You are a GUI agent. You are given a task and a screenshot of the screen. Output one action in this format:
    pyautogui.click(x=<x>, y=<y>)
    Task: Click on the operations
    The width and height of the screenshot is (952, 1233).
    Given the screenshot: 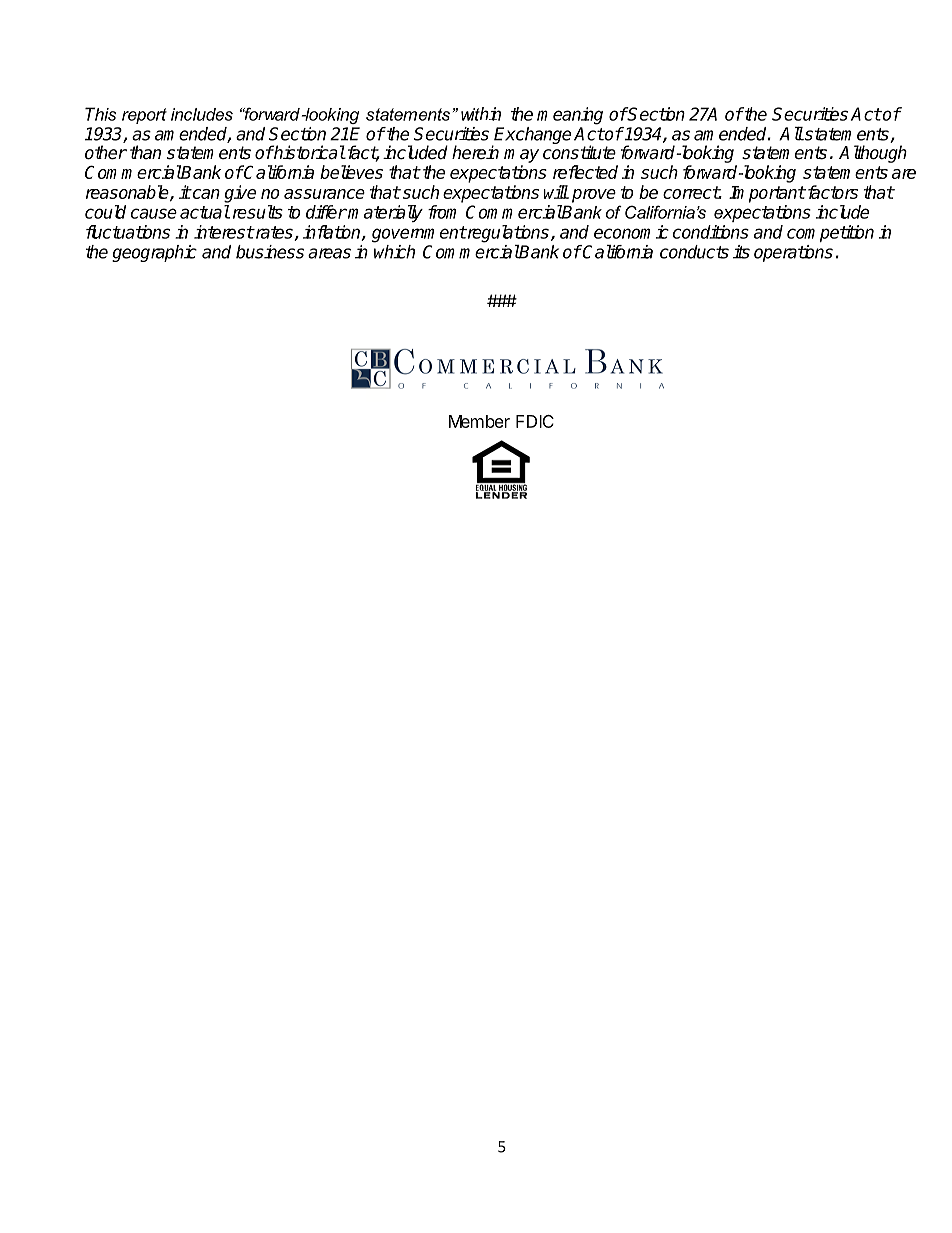 What is the action you would take?
    pyautogui.click(x=793, y=253)
